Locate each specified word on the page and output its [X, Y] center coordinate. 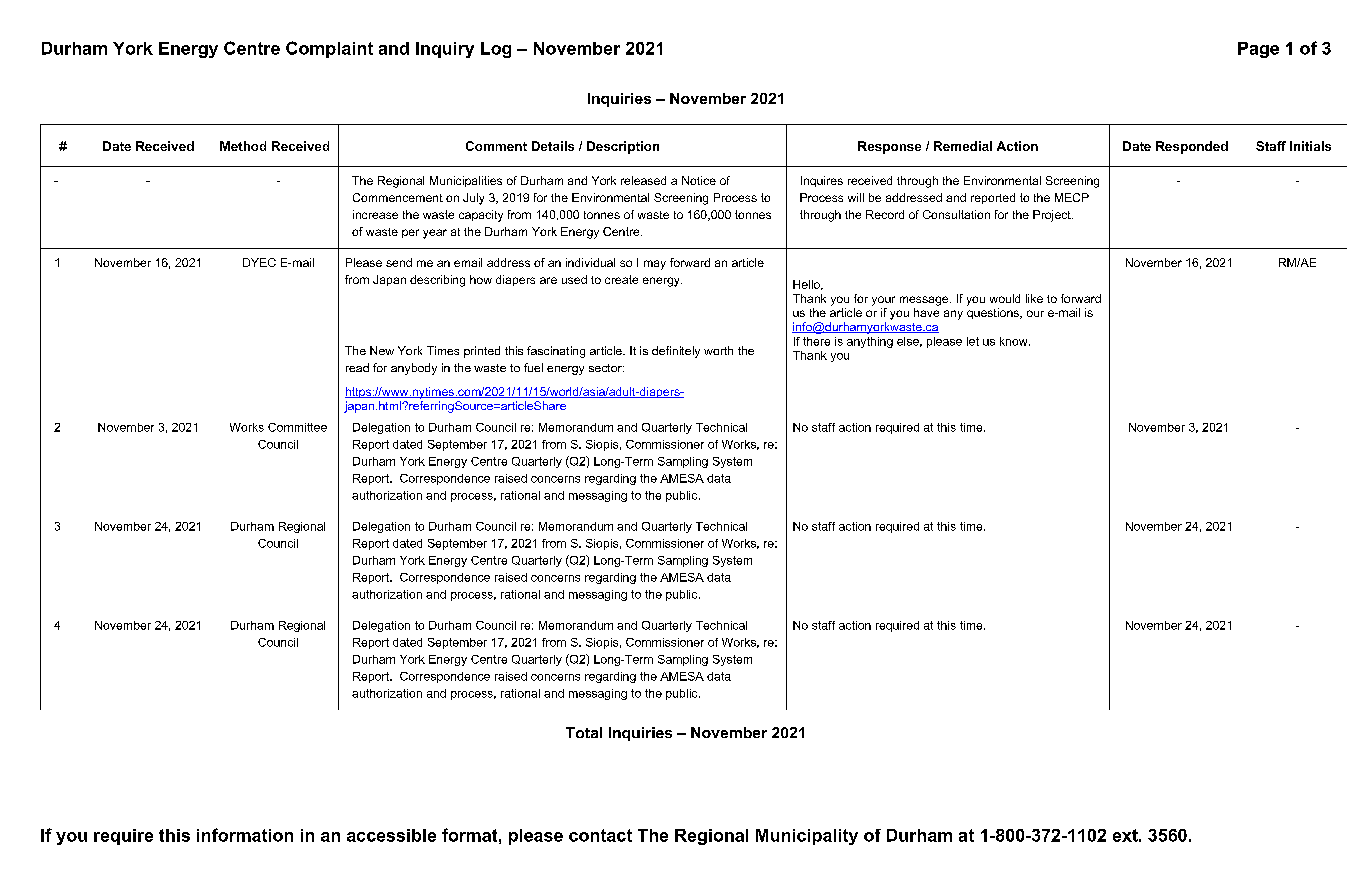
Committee [297, 427]
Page [1258, 50]
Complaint [329, 49]
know [1015, 341]
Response [889, 147]
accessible [391, 835]
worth [718, 350]
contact [600, 835]
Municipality [807, 837]
